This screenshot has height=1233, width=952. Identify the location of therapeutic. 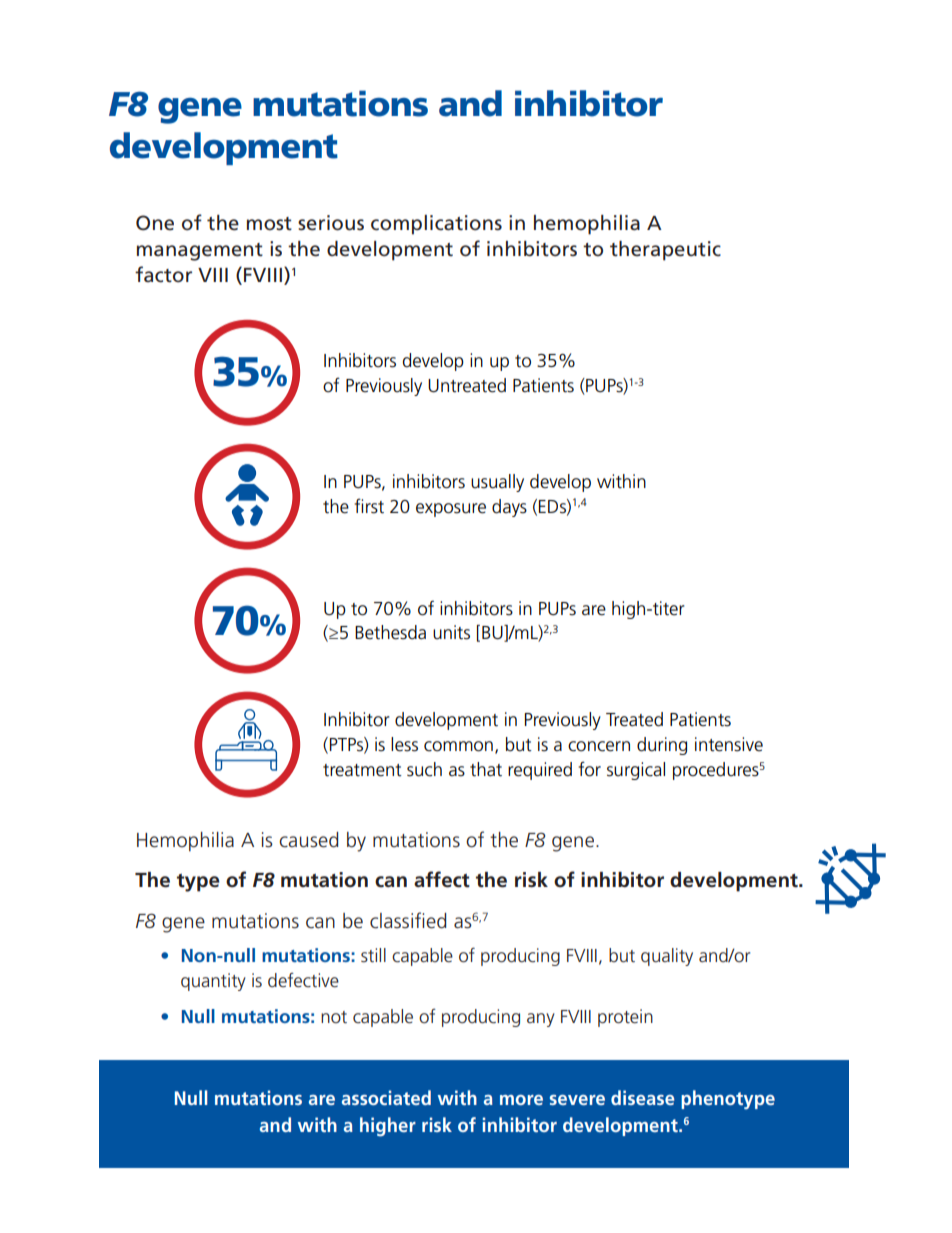
(665, 251).
